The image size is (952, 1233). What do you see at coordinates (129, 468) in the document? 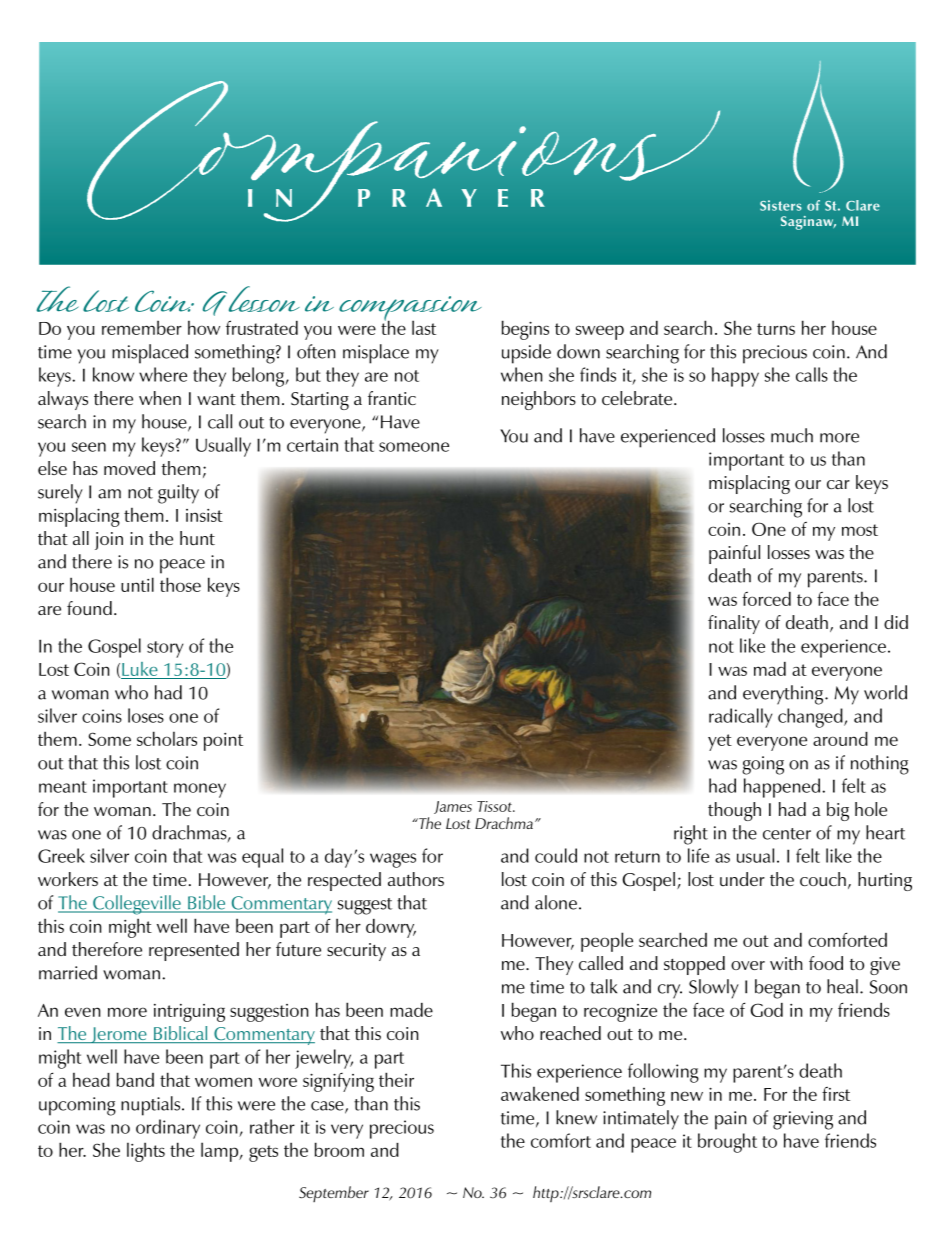
I see `moved` at bounding box center [129, 468].
